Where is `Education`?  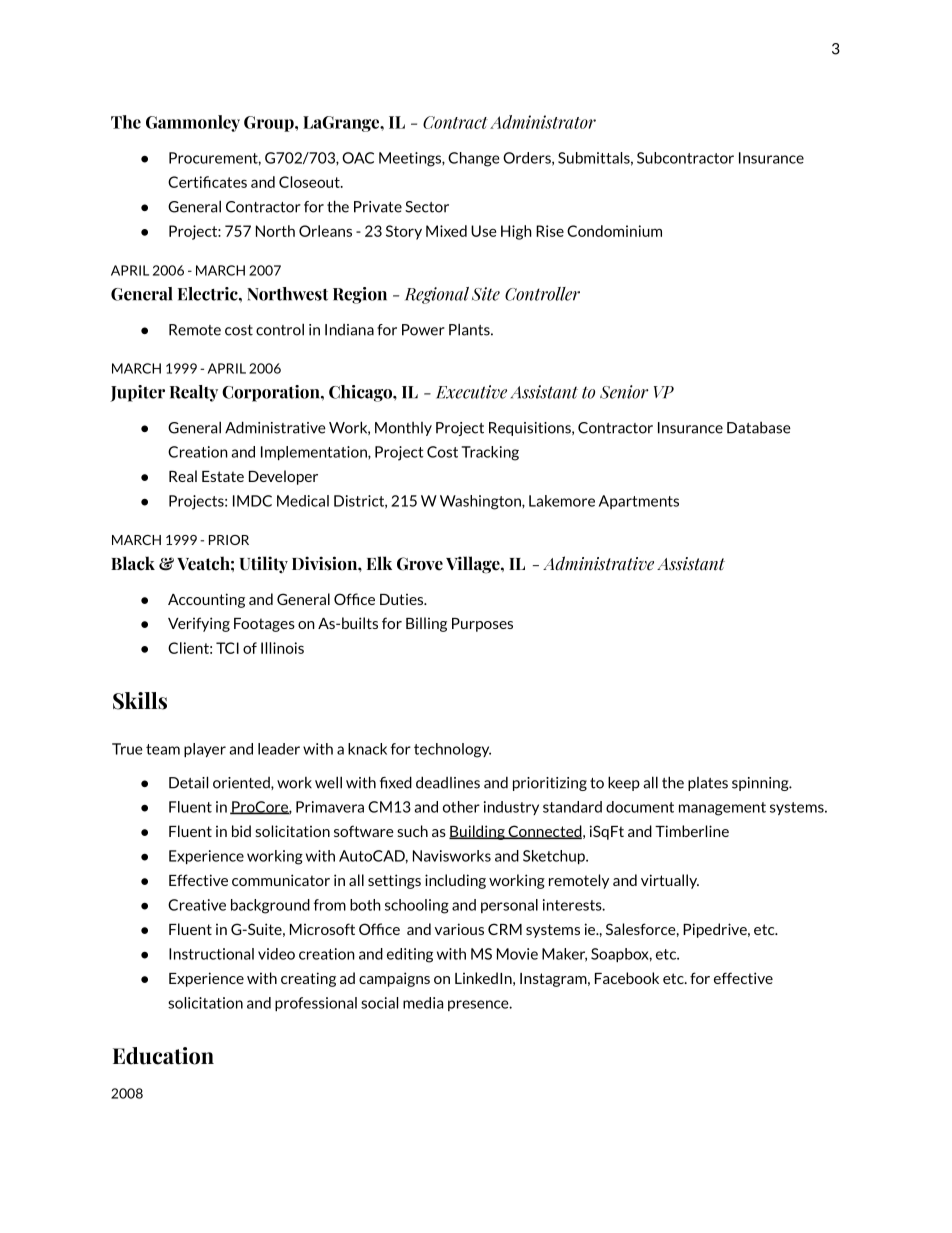
Education is located at coordinates (163, 1056).
